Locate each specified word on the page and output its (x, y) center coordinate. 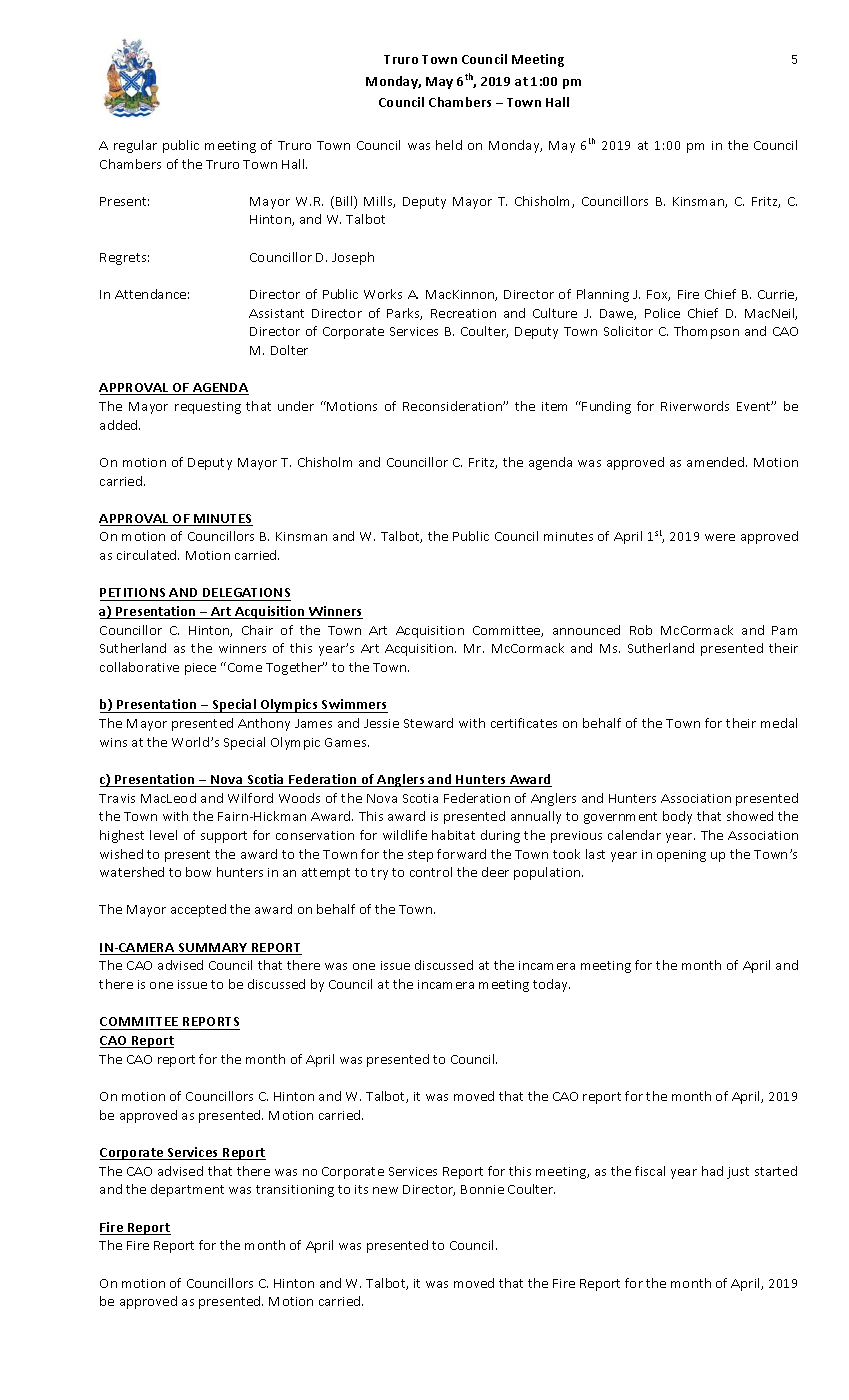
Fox (658, 295)
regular (135, 146)
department (187, 1190)
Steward (428, 723)
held (449, 145)
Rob (641, 630)
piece (200, 669)
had (712, 1171)
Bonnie (482, 1189)
